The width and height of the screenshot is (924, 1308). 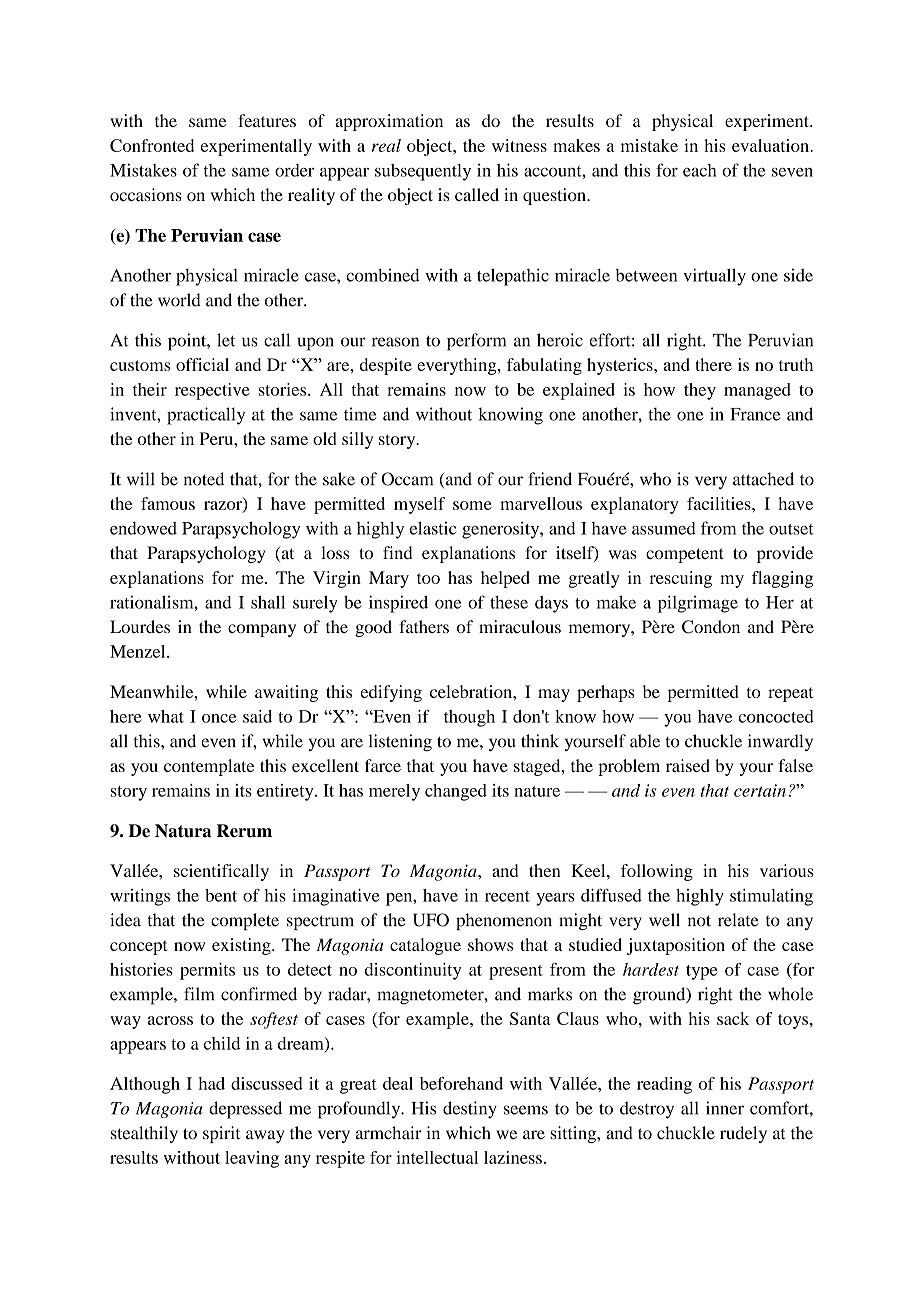 What do you see at coordinates (221, 1134) in the screenshot?
I see `spirit` at bounding box center [221, 1134].
